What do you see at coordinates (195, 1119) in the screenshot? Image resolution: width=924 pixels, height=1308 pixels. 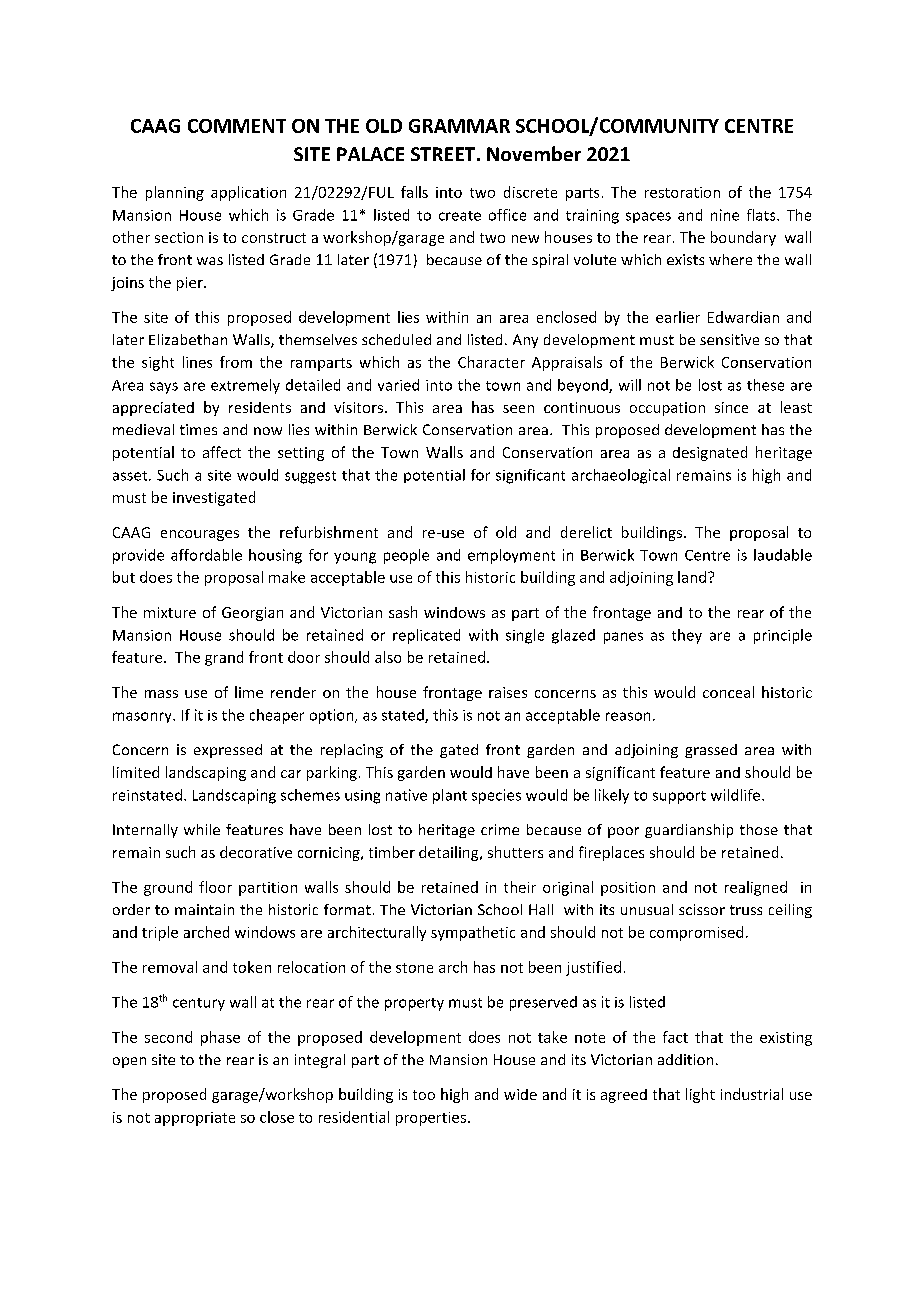 I see `appropriate` at bounding box center [195, 1119].
